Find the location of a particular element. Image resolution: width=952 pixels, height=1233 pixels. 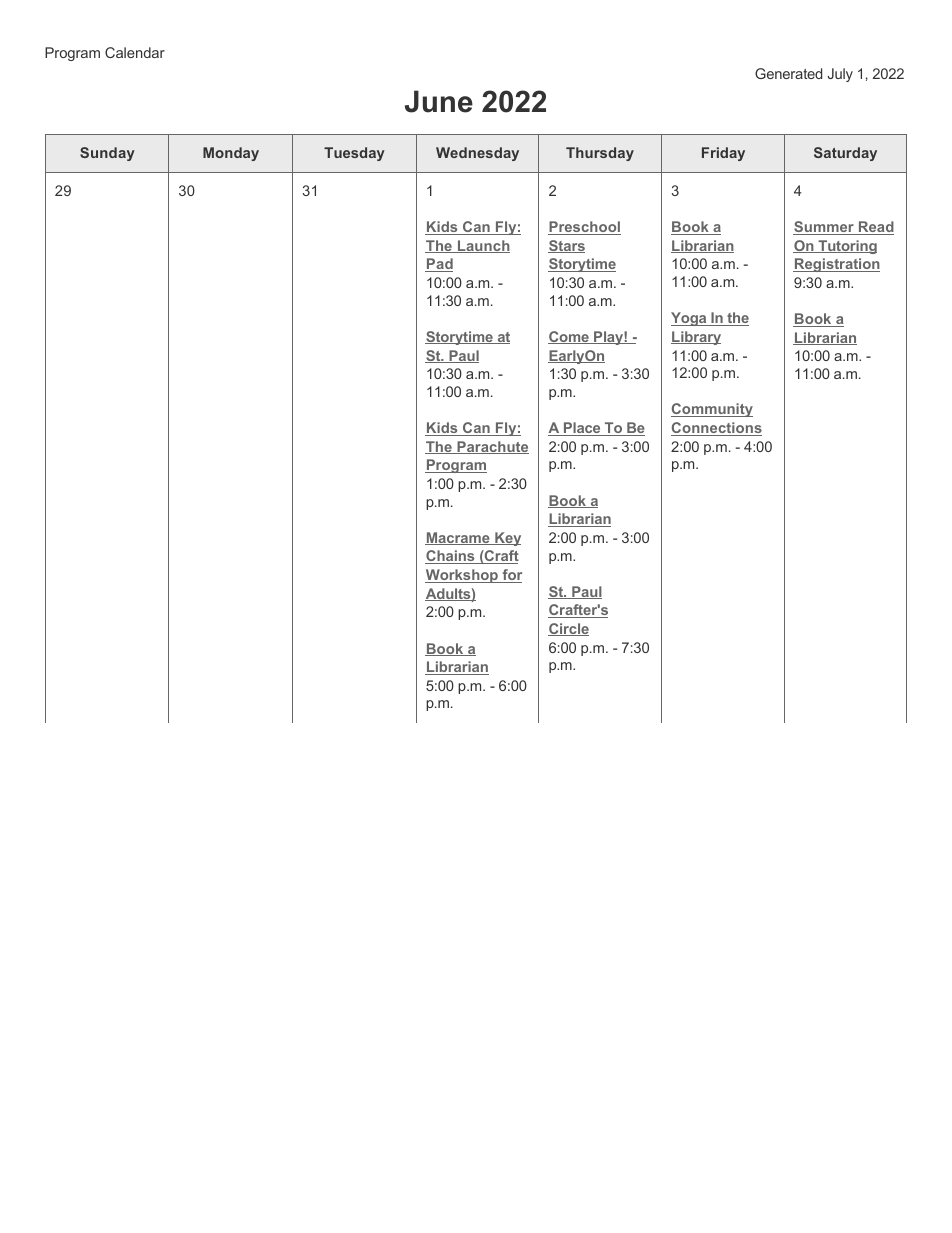

Library is located at coordinates (696, 338).
